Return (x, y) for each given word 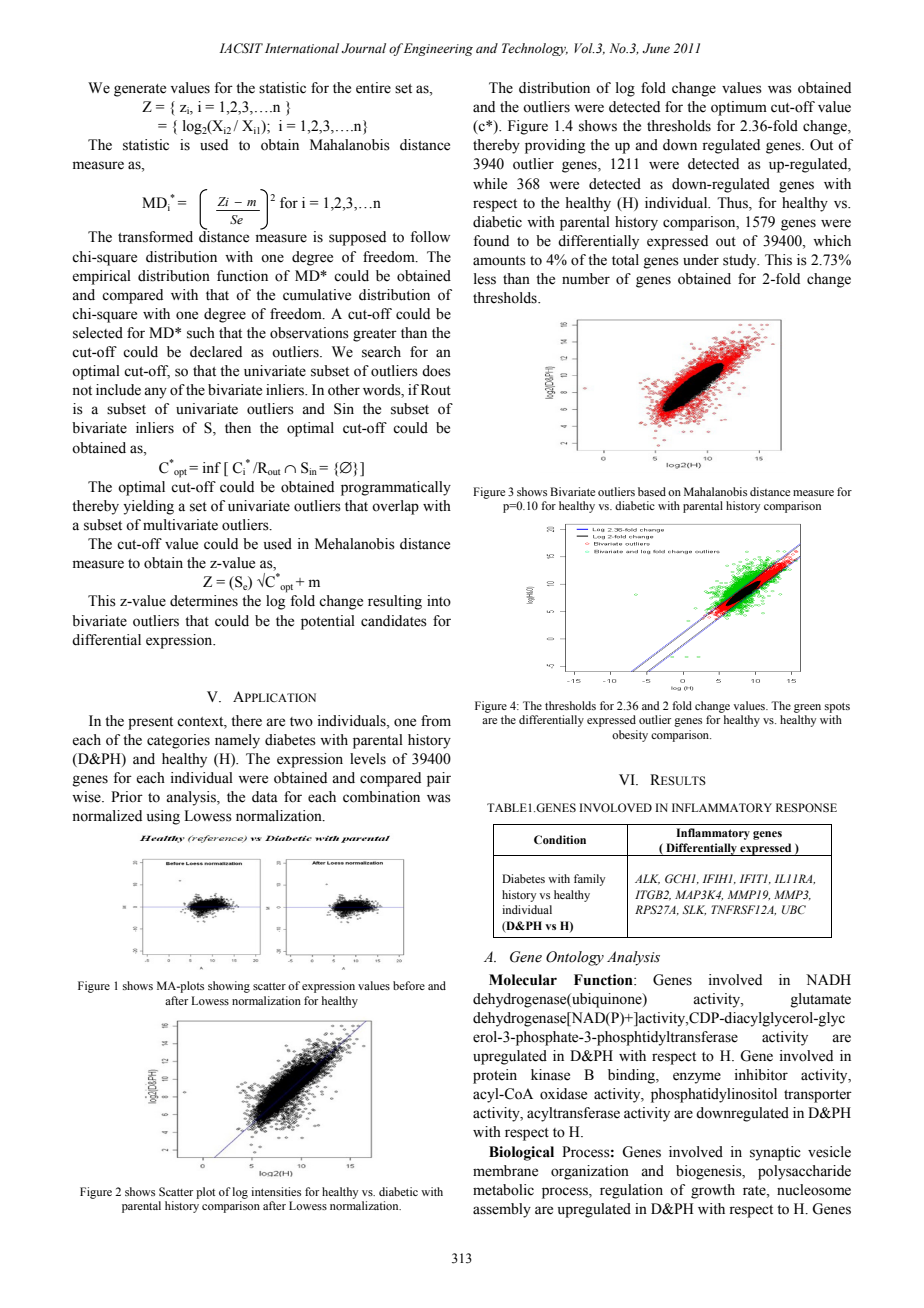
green (807, 708)
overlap (395, 507)
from (436, 721)
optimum (739, 108)
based (652, 491)
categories (178, 741)
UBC (794, 909)
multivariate (180, 525)
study (741, 261)
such (201, 333)
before (409, 985)
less (485, 279)
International (302, 48)
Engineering (438, 49)
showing (229, 987)
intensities (276, 1191)
